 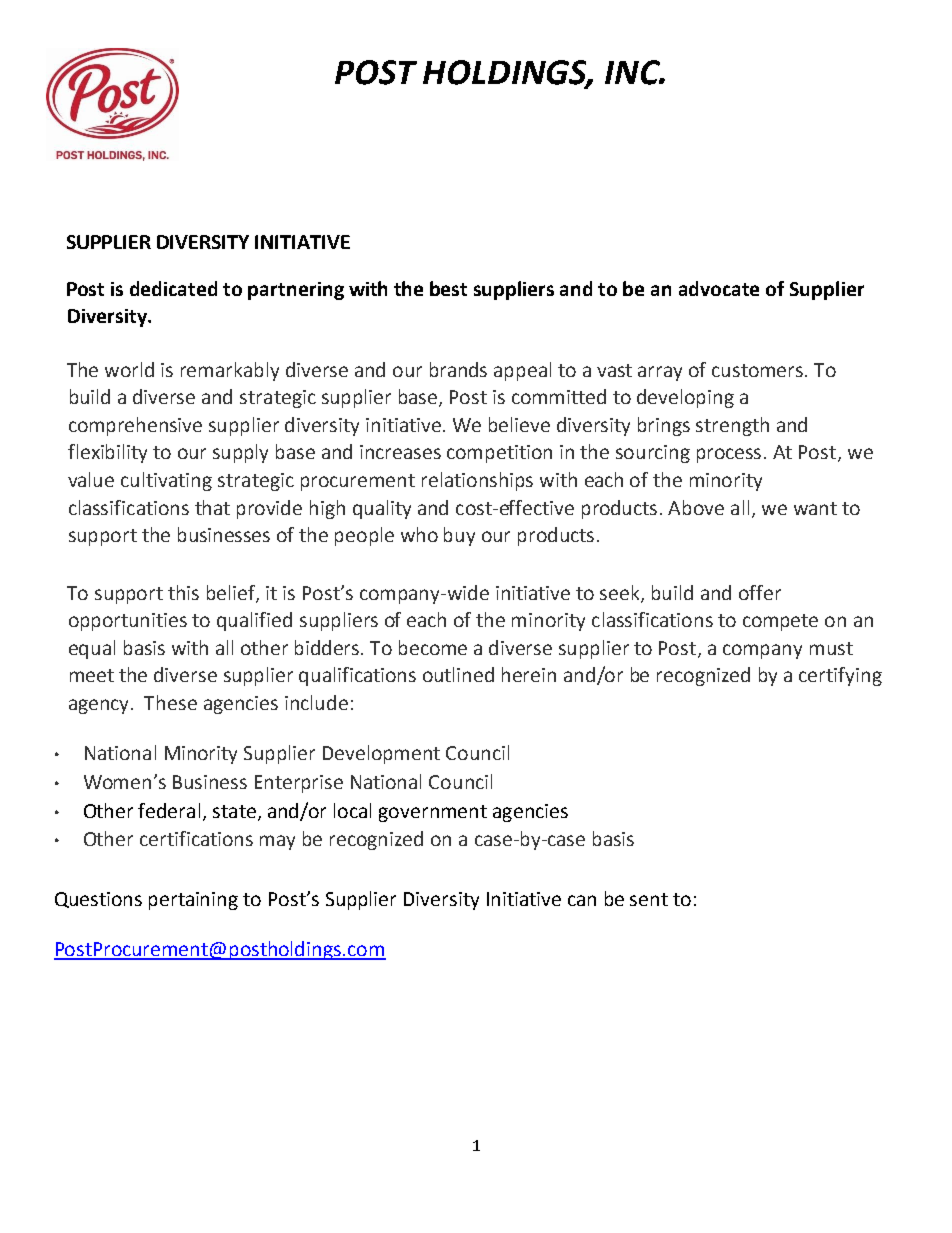 What do you see at coordinates (173, 288) in the screenshot?
I see `dedicated` at bounding box center [173, 288].
